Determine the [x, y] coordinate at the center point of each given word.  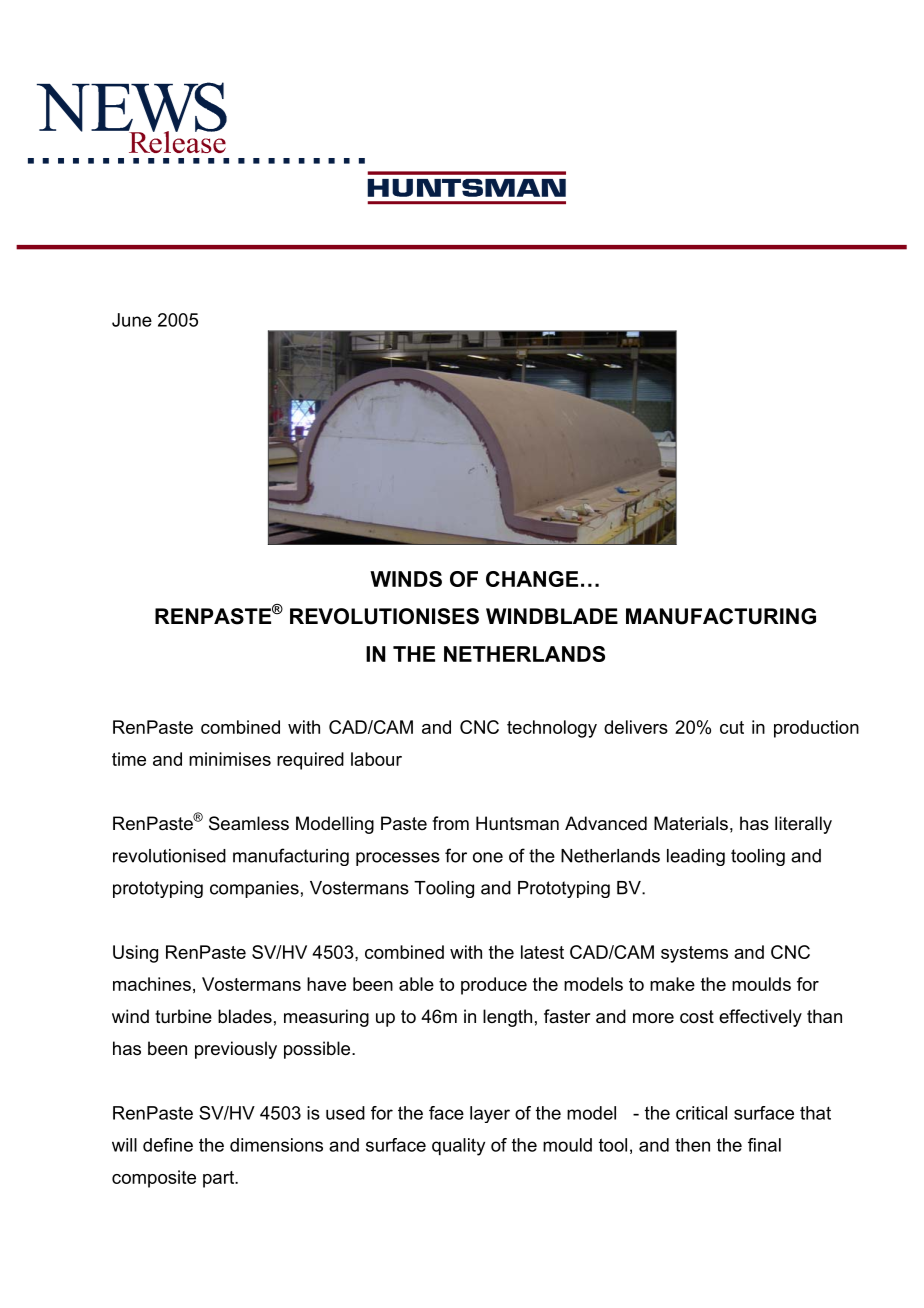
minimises [230, 759]
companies [254, 889]
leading [696, 857]
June [132, 320]
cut [732, 727]
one [488, 857]
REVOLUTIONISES [384, 616]
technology [552, 729]
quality [458, 1147]
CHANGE [532, 579]
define [168, 1145]
